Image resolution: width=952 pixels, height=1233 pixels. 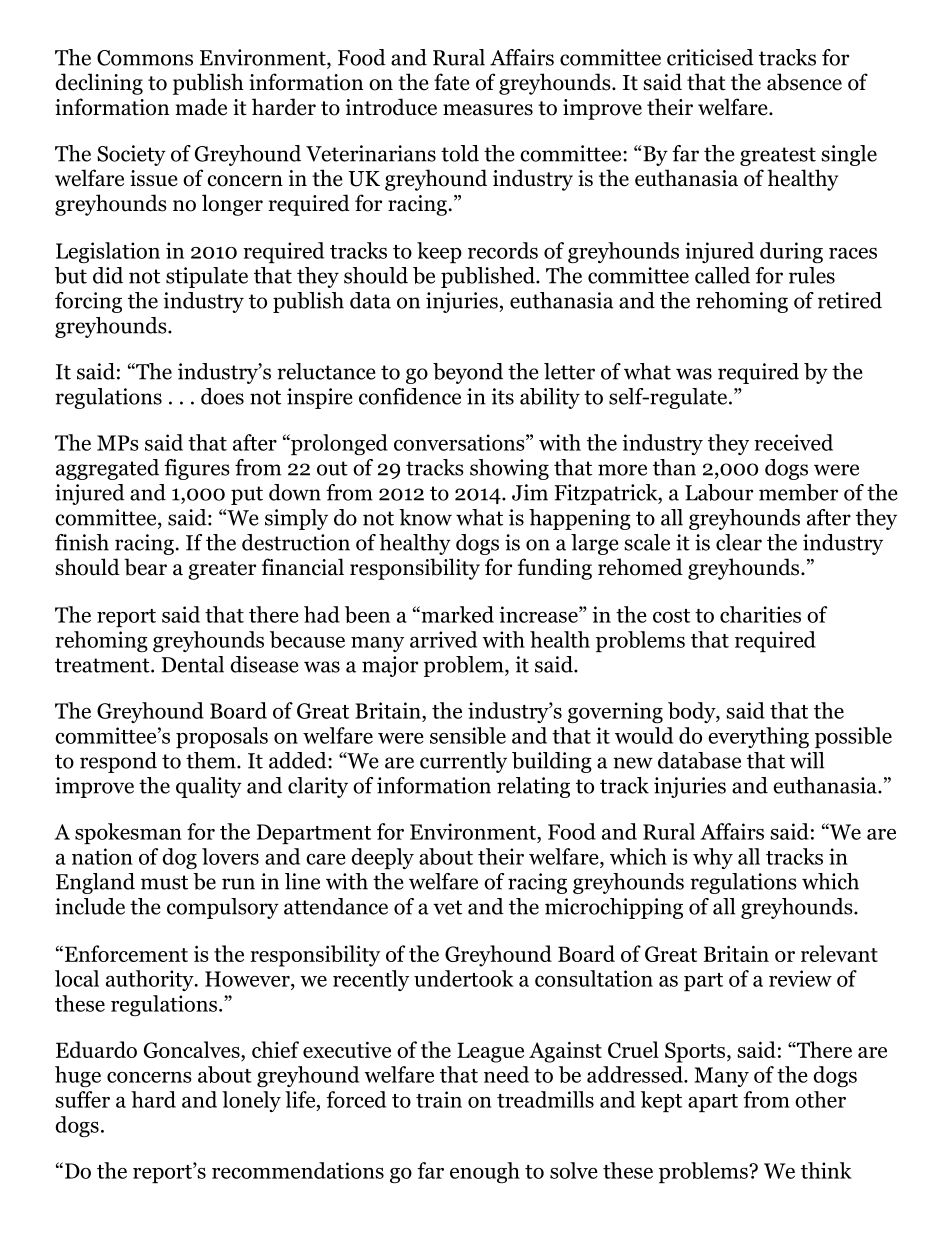 What do you see at coordinates (209, 787) in the document?
I see `quality` at bounding box center [209, 787].
